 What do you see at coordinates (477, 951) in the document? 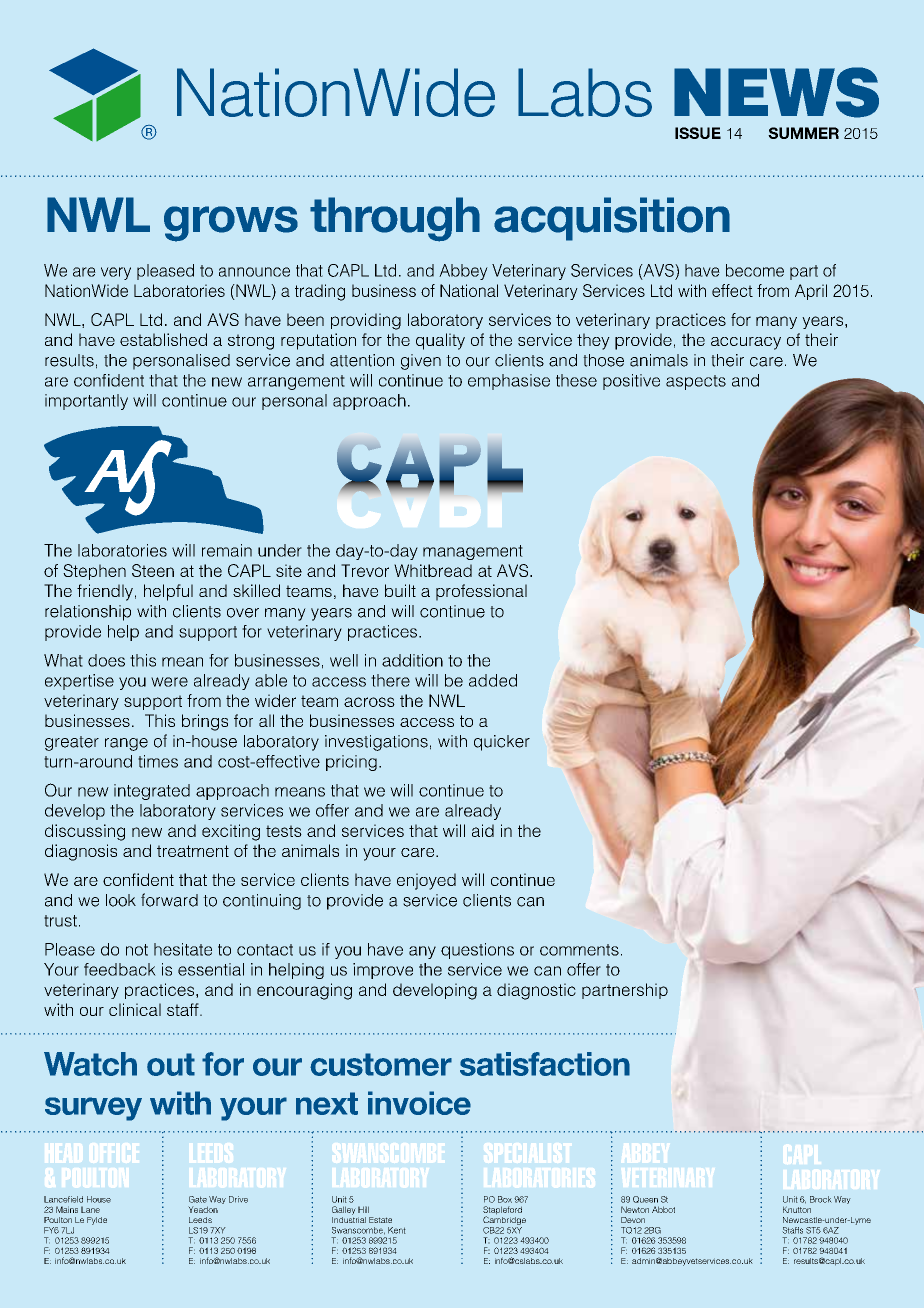
I see `questions` at bounding box center [477, 951].
